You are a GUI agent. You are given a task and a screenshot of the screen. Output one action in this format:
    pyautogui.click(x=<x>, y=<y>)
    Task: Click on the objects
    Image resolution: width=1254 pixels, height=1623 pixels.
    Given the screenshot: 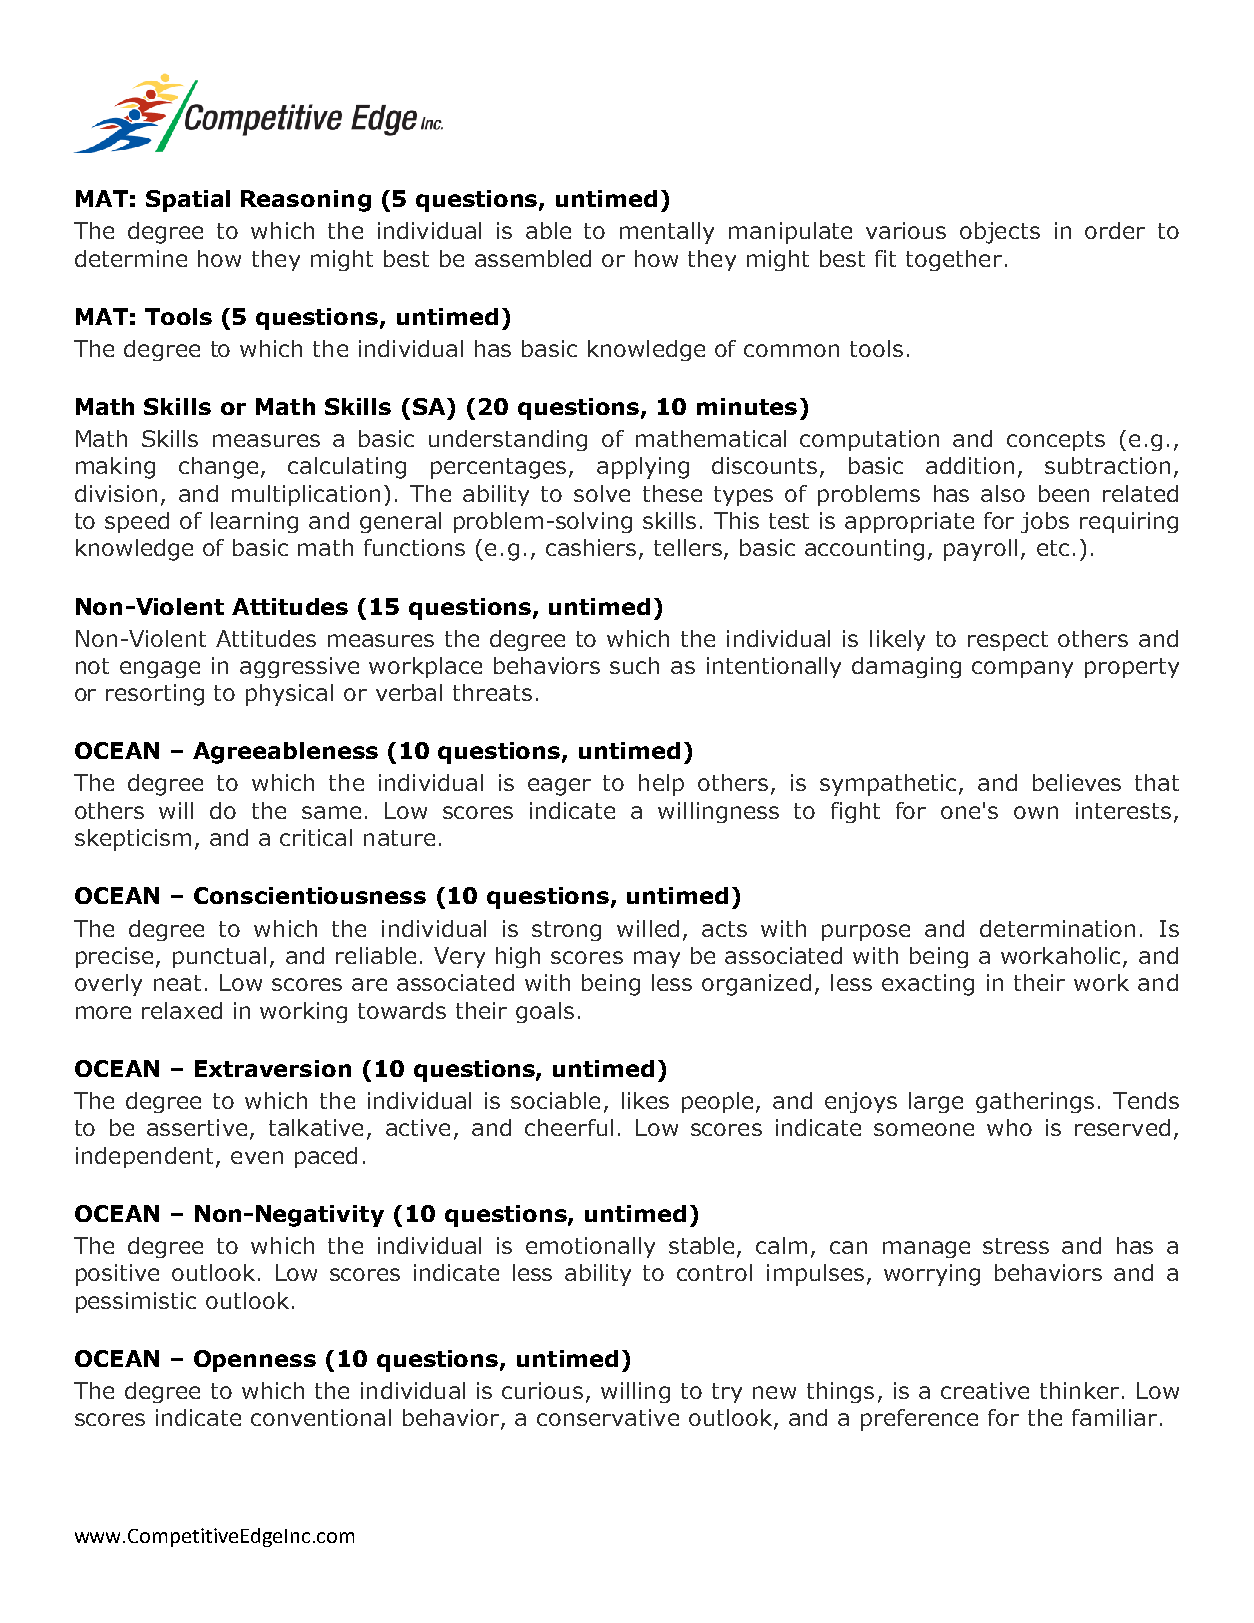 What is the action you would take?
    pyautogui.click(x=1000, y=233)
